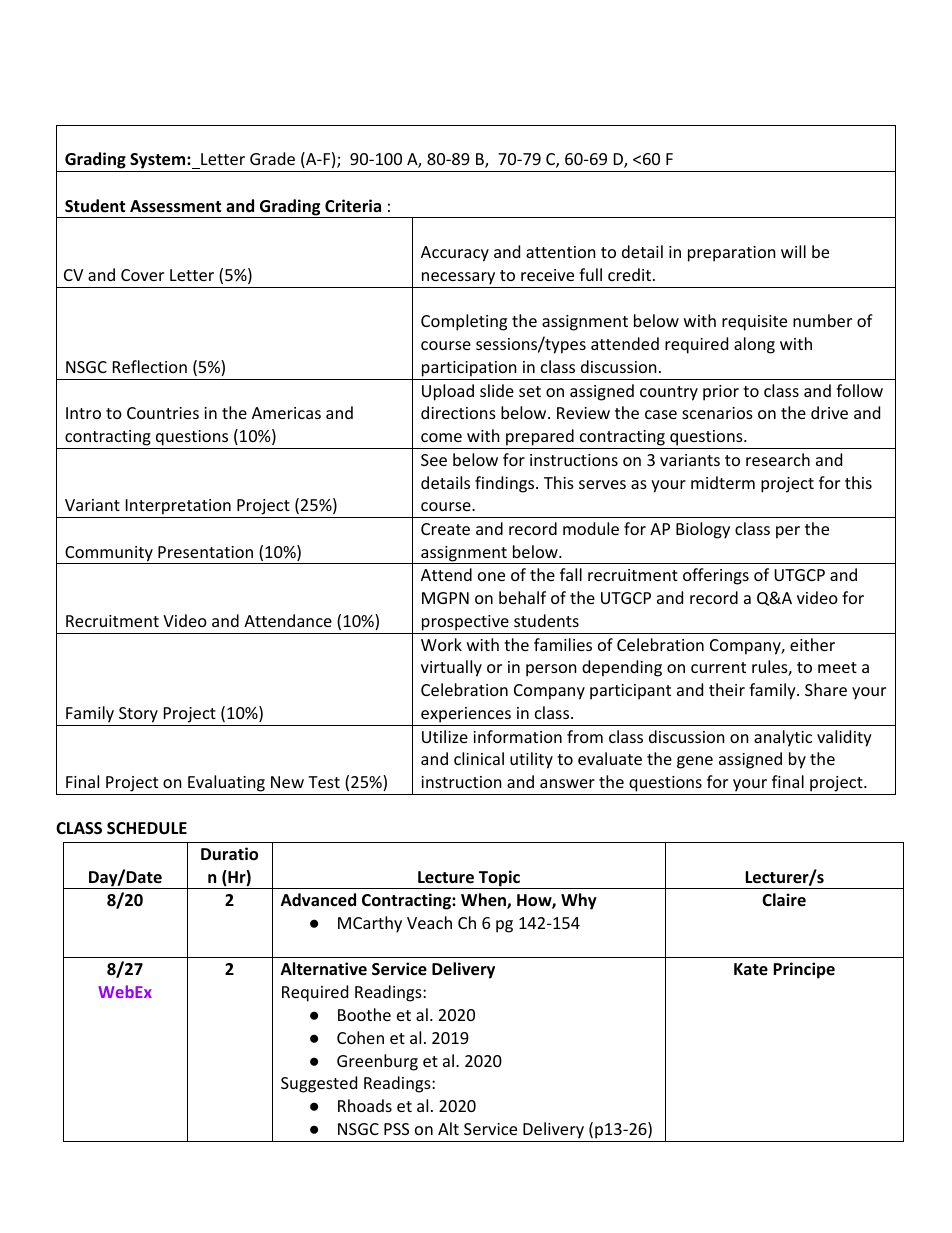  What do you see at coordinates (812, 644) in the screenshot?
I see `either` at bounding box center [812, 644].
